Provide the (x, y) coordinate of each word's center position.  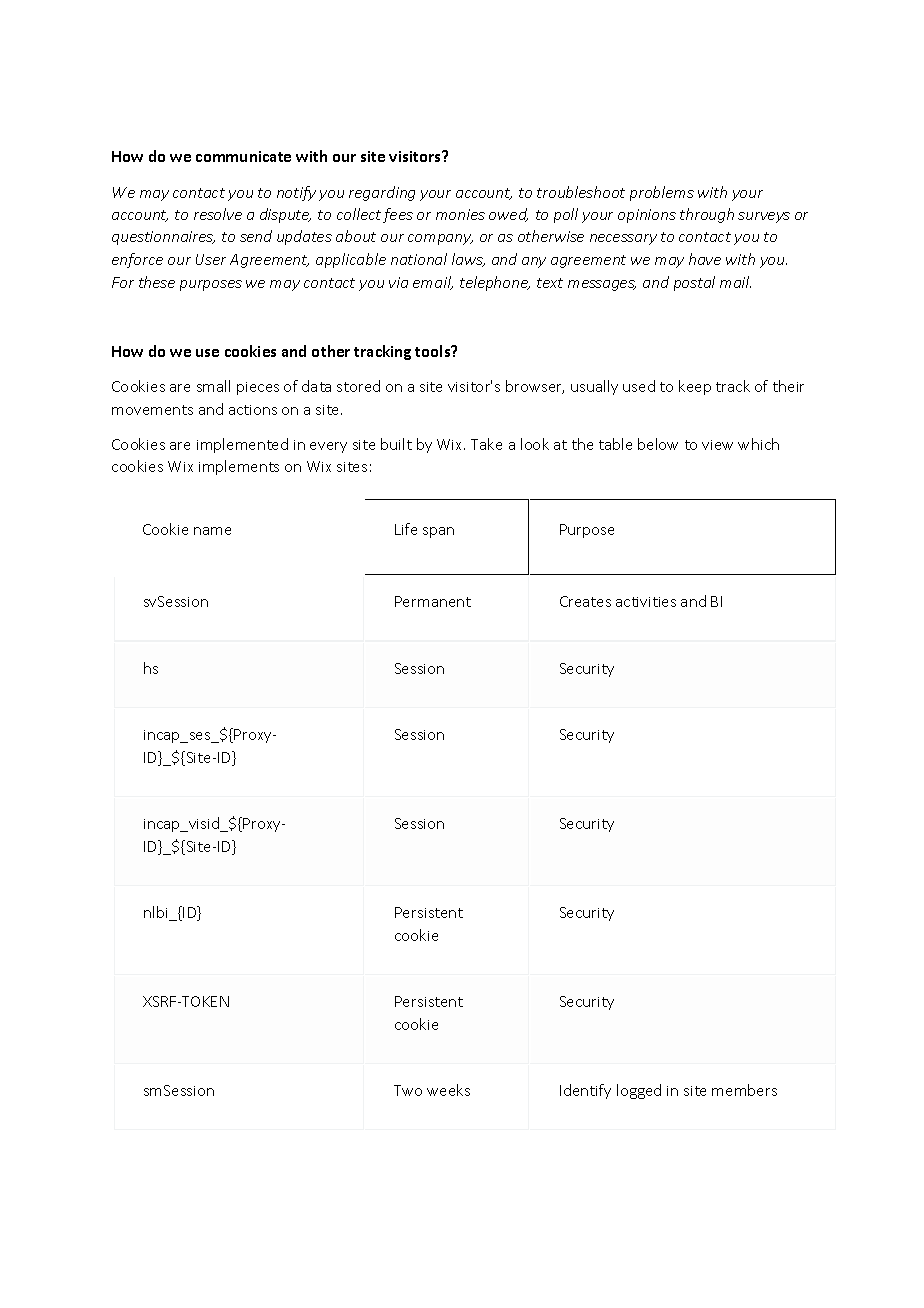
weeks (448, 1090)
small (213, 386)
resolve (218, 214)
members (744, 1090)
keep (695, 387)
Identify (585, 1091)
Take (486, 444)
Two (408, 1090)
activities (646, 602)
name (212, 531)
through (707, 215)
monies (460, 214)
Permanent (433, 601)
